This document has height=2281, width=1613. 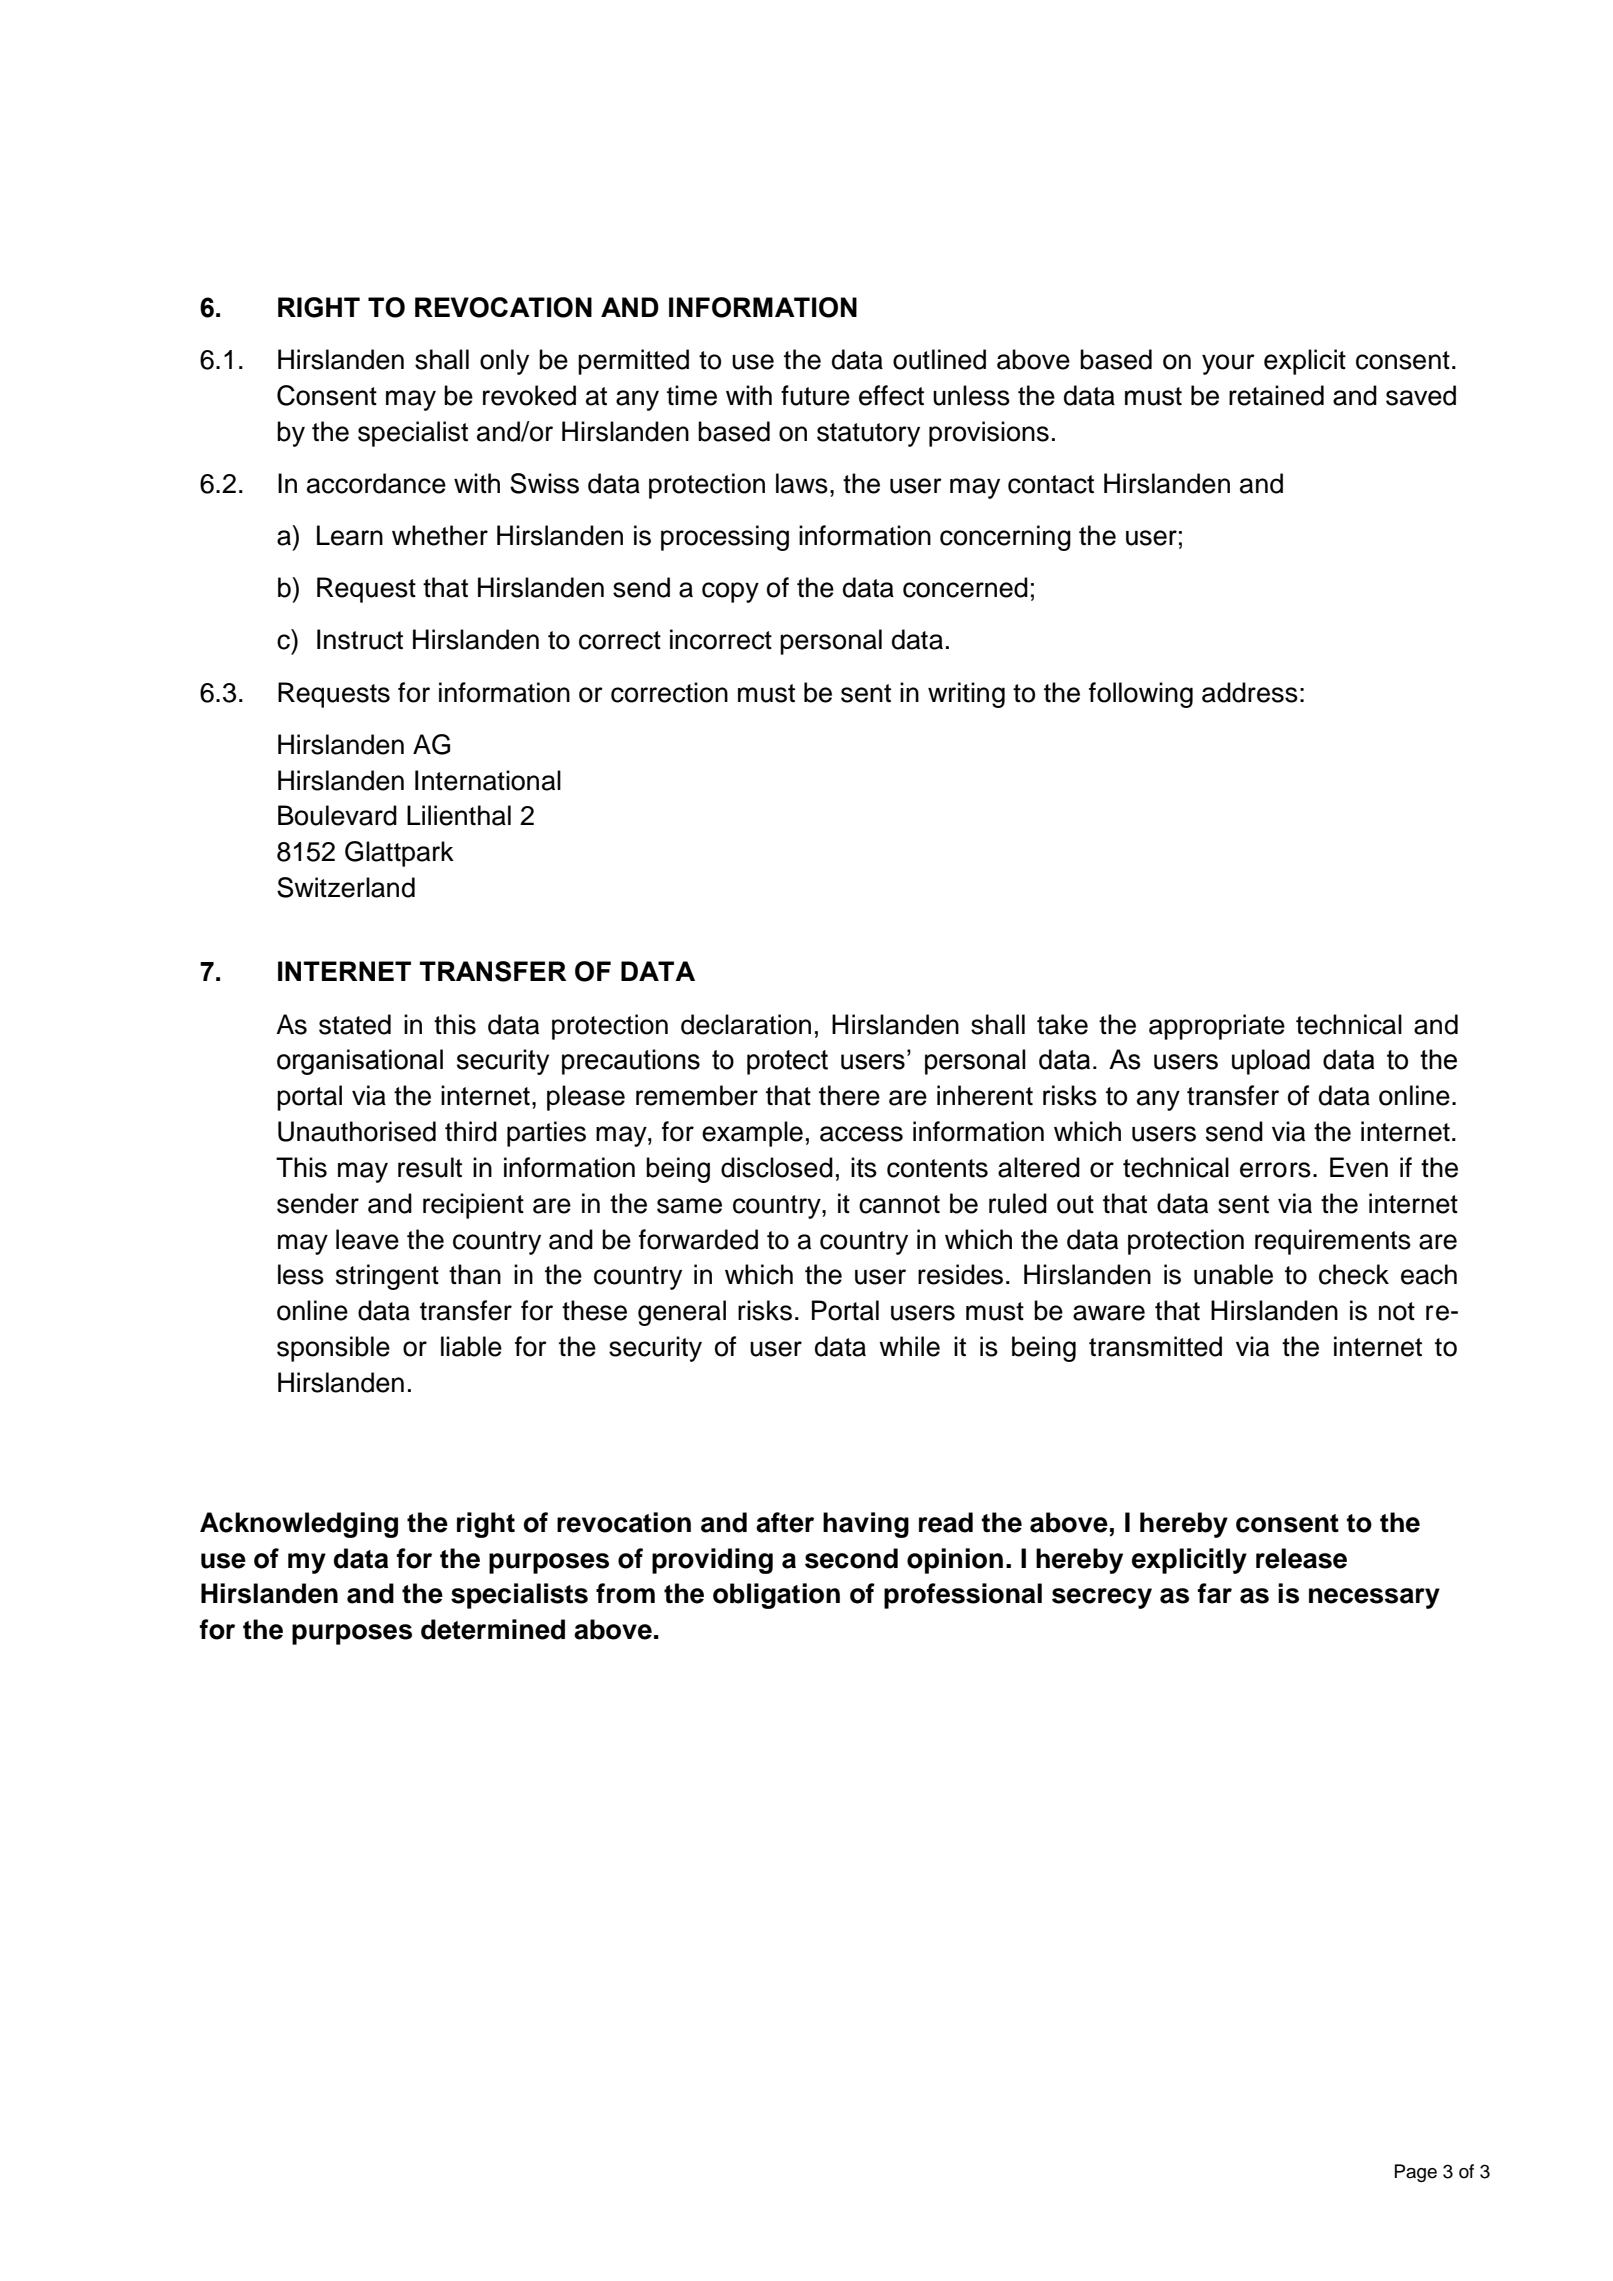 I want to click on requirements, so click(x=1333, y=1242).
